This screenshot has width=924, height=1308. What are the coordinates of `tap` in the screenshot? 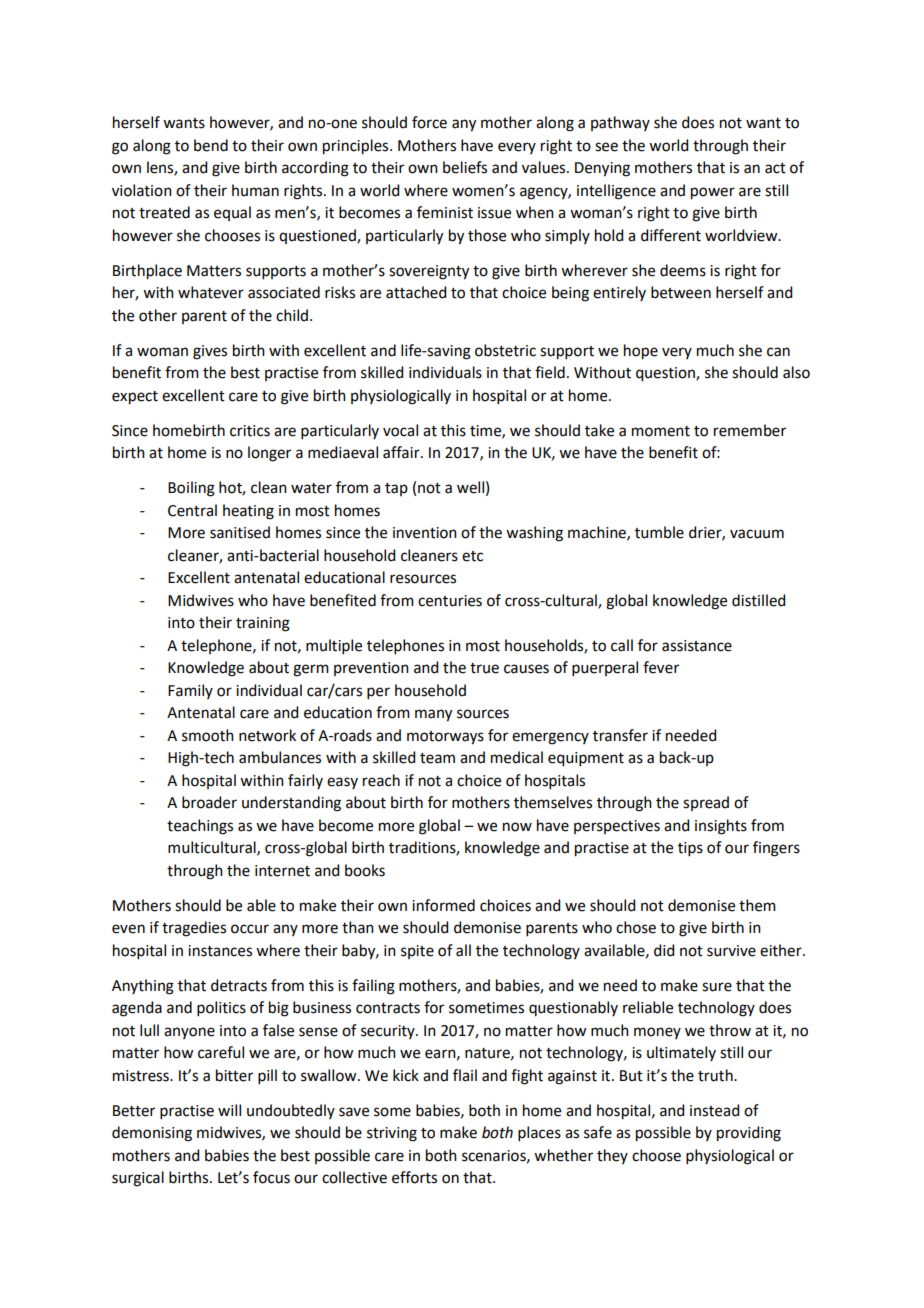 It's located at (396, 489).
